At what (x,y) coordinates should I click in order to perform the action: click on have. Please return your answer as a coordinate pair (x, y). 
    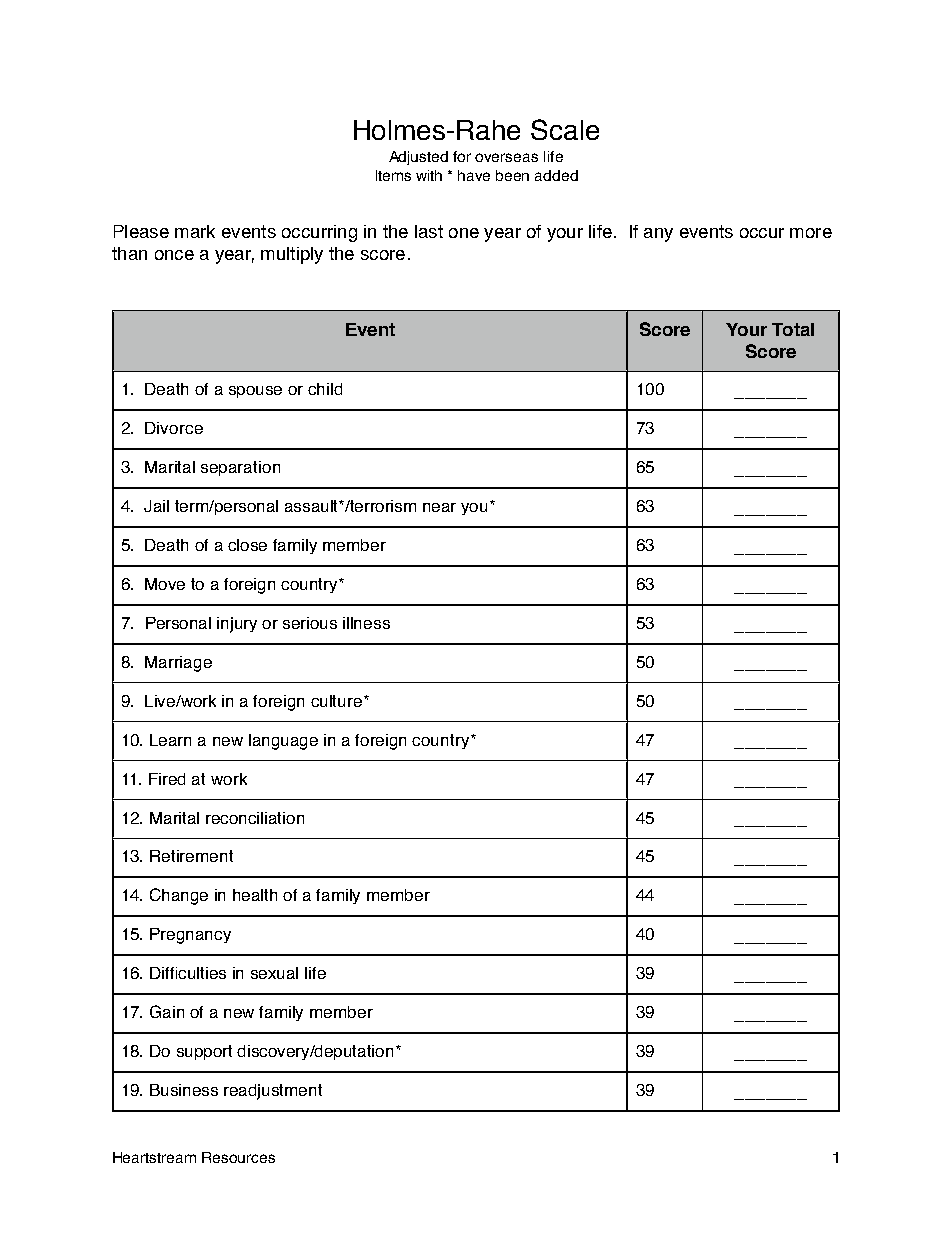
    Looking at the image, I should click on (474, 175).
